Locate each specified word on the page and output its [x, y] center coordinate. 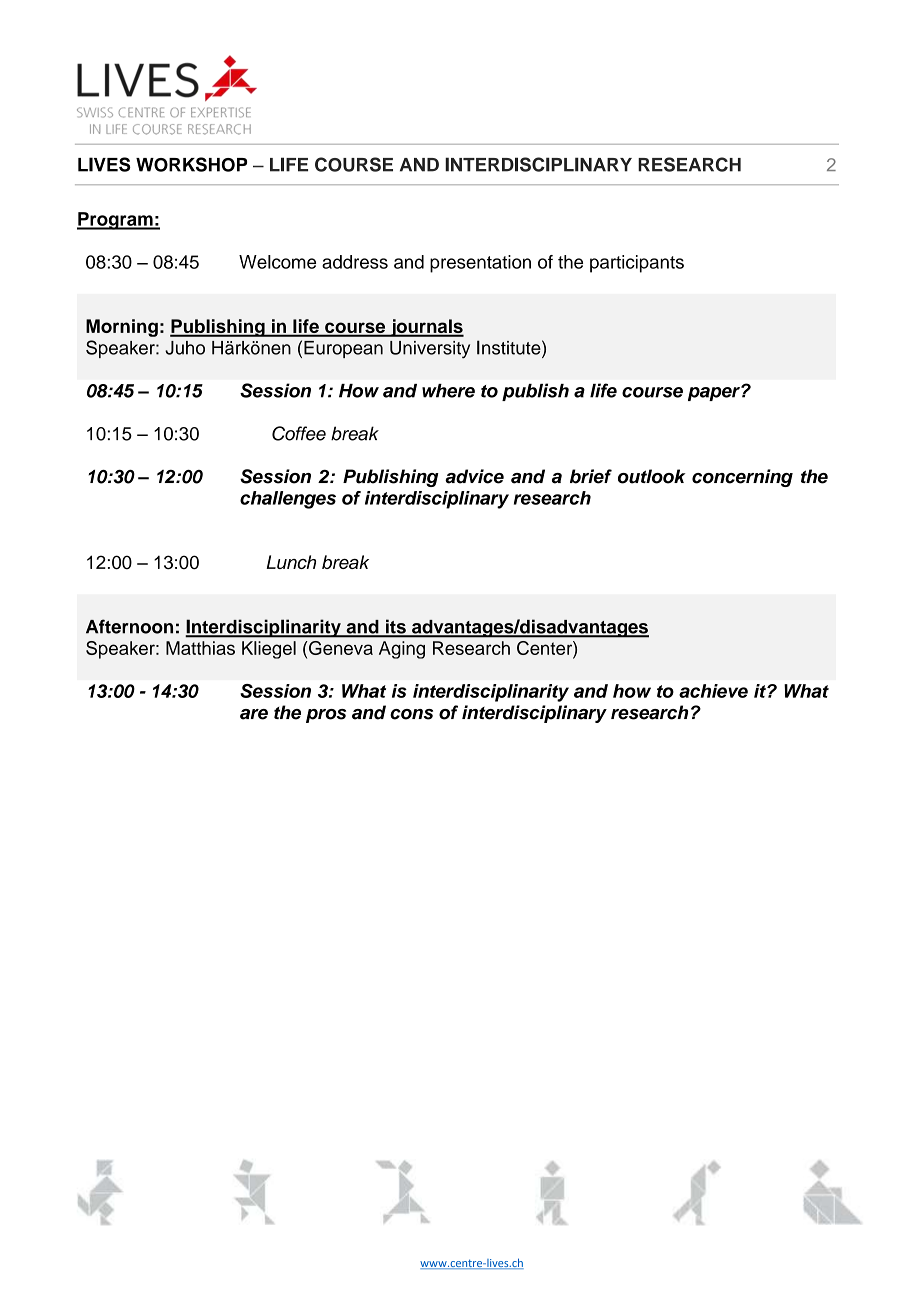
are [254, 714]
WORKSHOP [191, 164]
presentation [480, 264]
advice [474, 476]
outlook [652, 476]
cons [411, 714]
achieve [713, 691]
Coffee [299, 433]
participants [637, 264]
